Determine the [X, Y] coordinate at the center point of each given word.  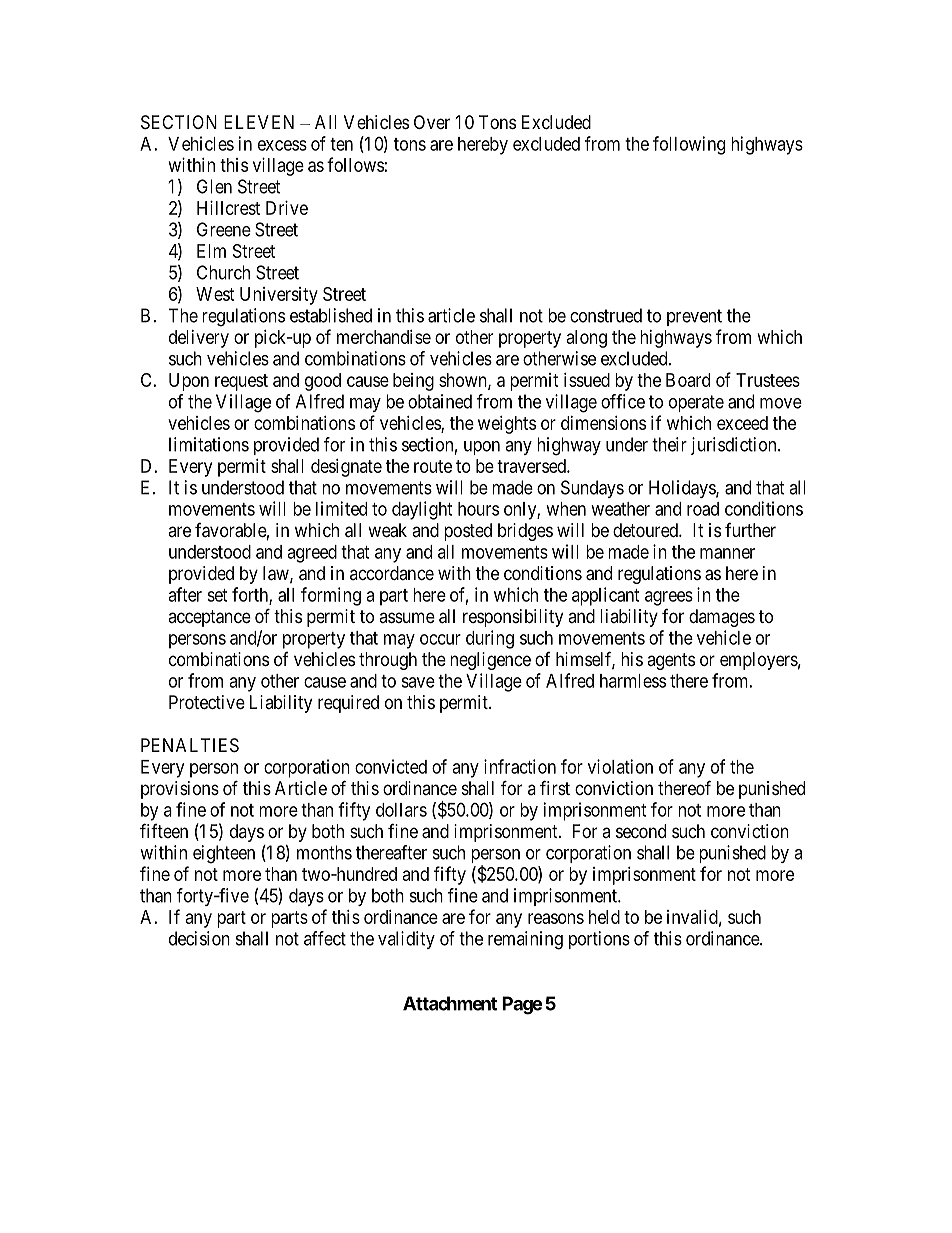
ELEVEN [259, 122]
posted [468, 532]
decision [199, 938]
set [217, 595]
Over [432, 122]
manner [727, 553]
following [689, 145]
